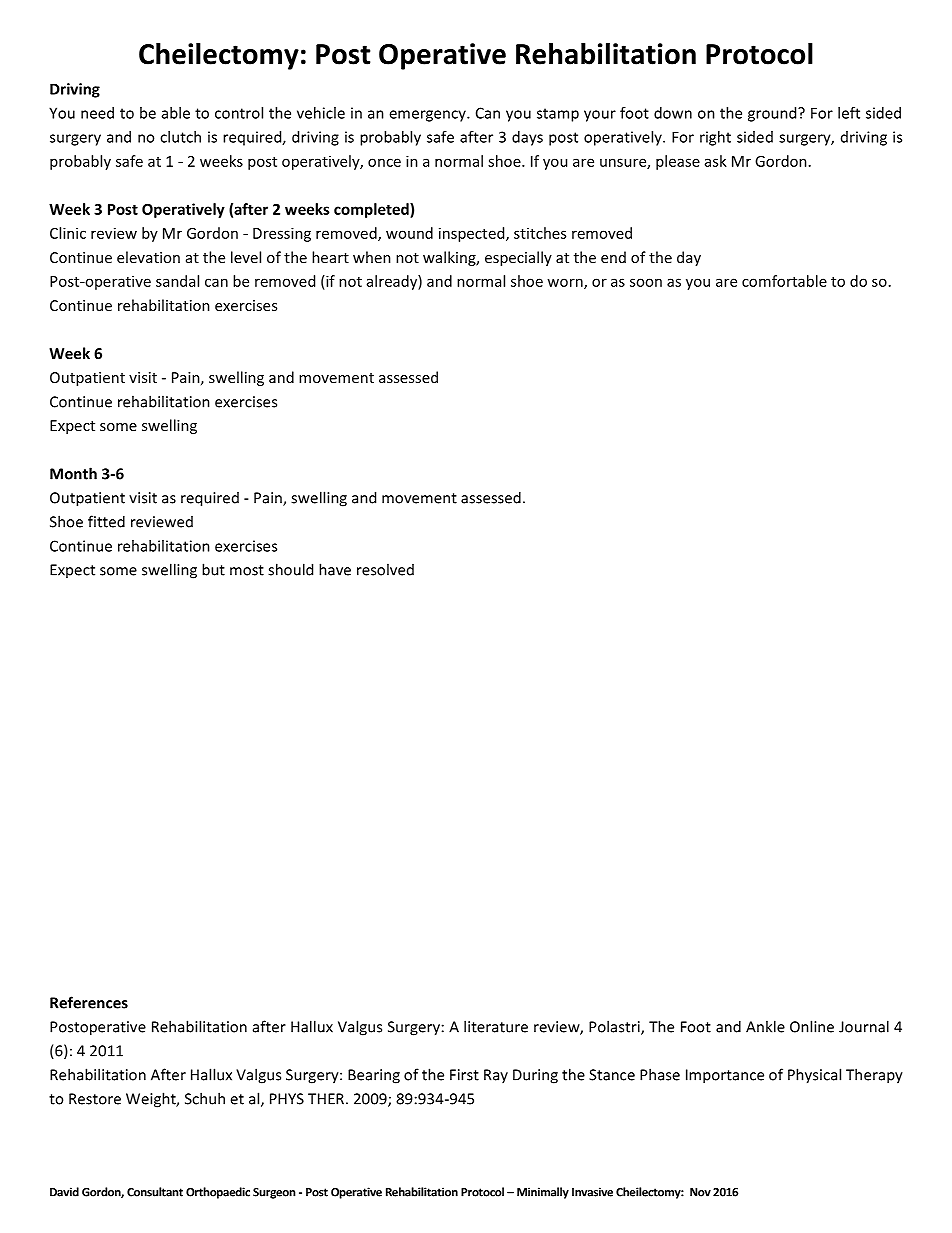  I want to click on resolved, so click(385, 569).
